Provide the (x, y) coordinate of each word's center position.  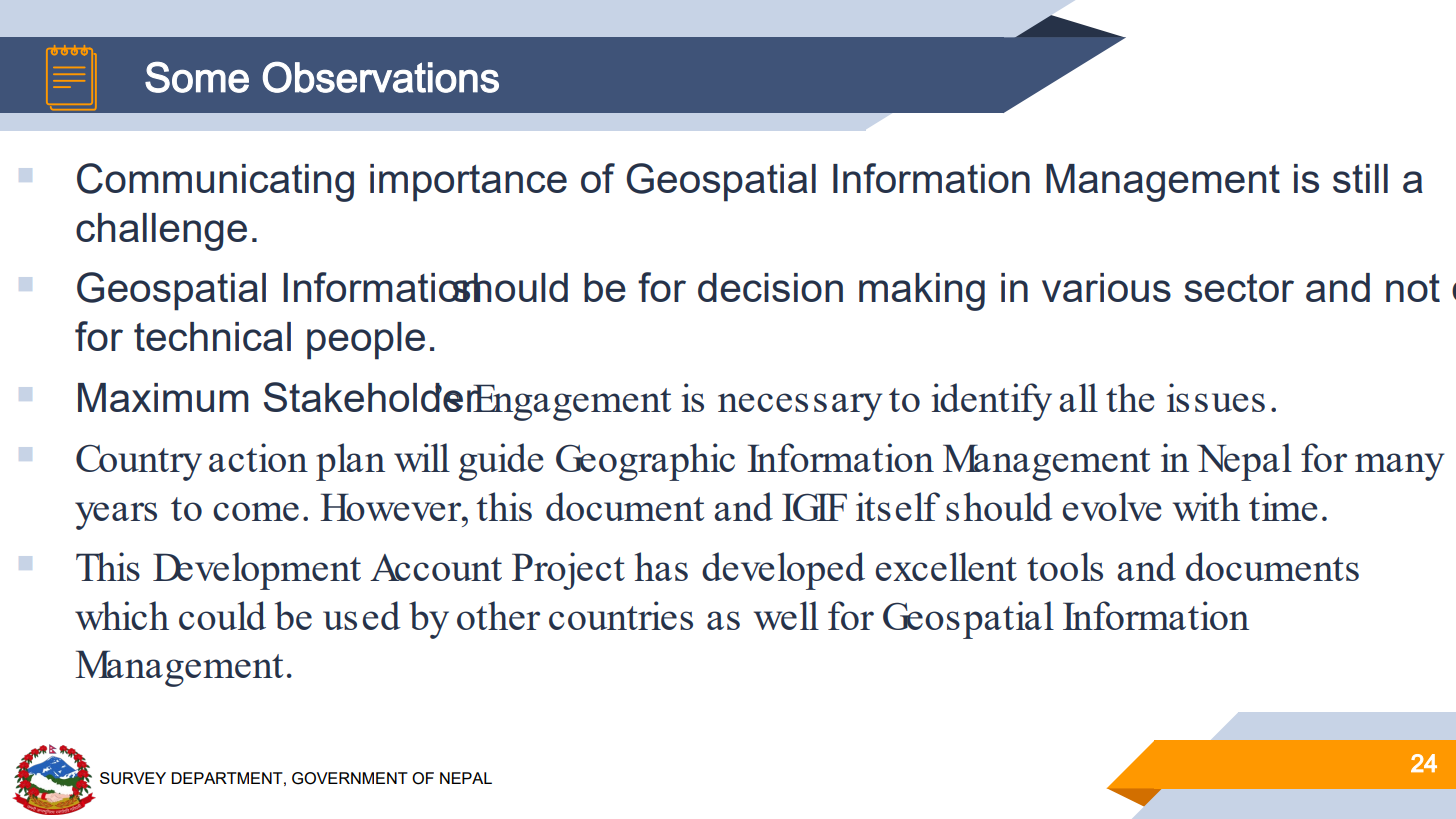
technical (212, 336)
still (1360, 178)
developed (783, 571)
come (256, 511)
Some (197, 77)
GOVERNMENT (350, 778)
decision (770, 287)
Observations (381, 77)
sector (1239, 288)
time (1283, 506)
